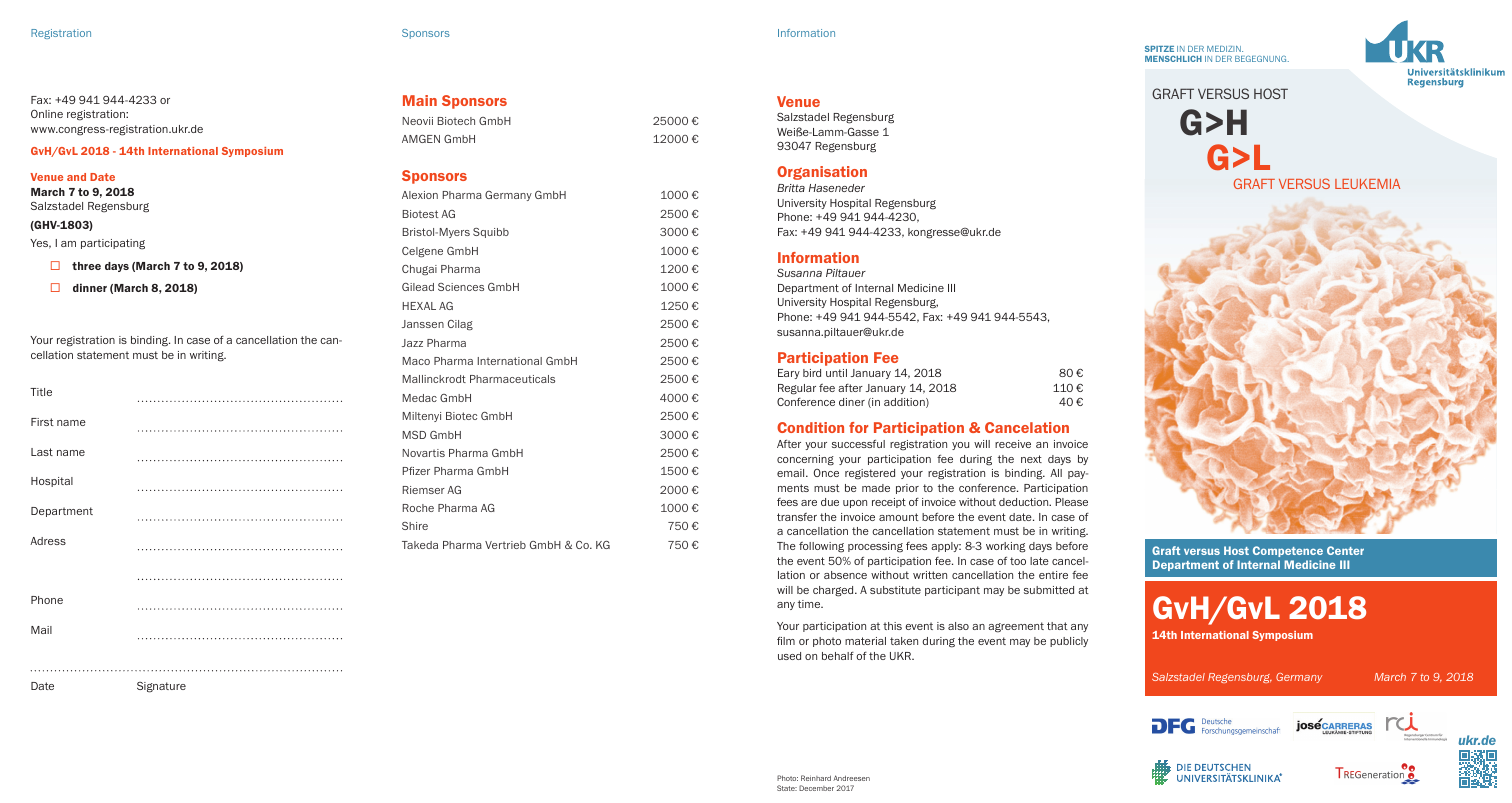 This page has width=1512, height=803. Describe the element at coordinates (461, 287) in the page. I see `Sciences` at that location.
